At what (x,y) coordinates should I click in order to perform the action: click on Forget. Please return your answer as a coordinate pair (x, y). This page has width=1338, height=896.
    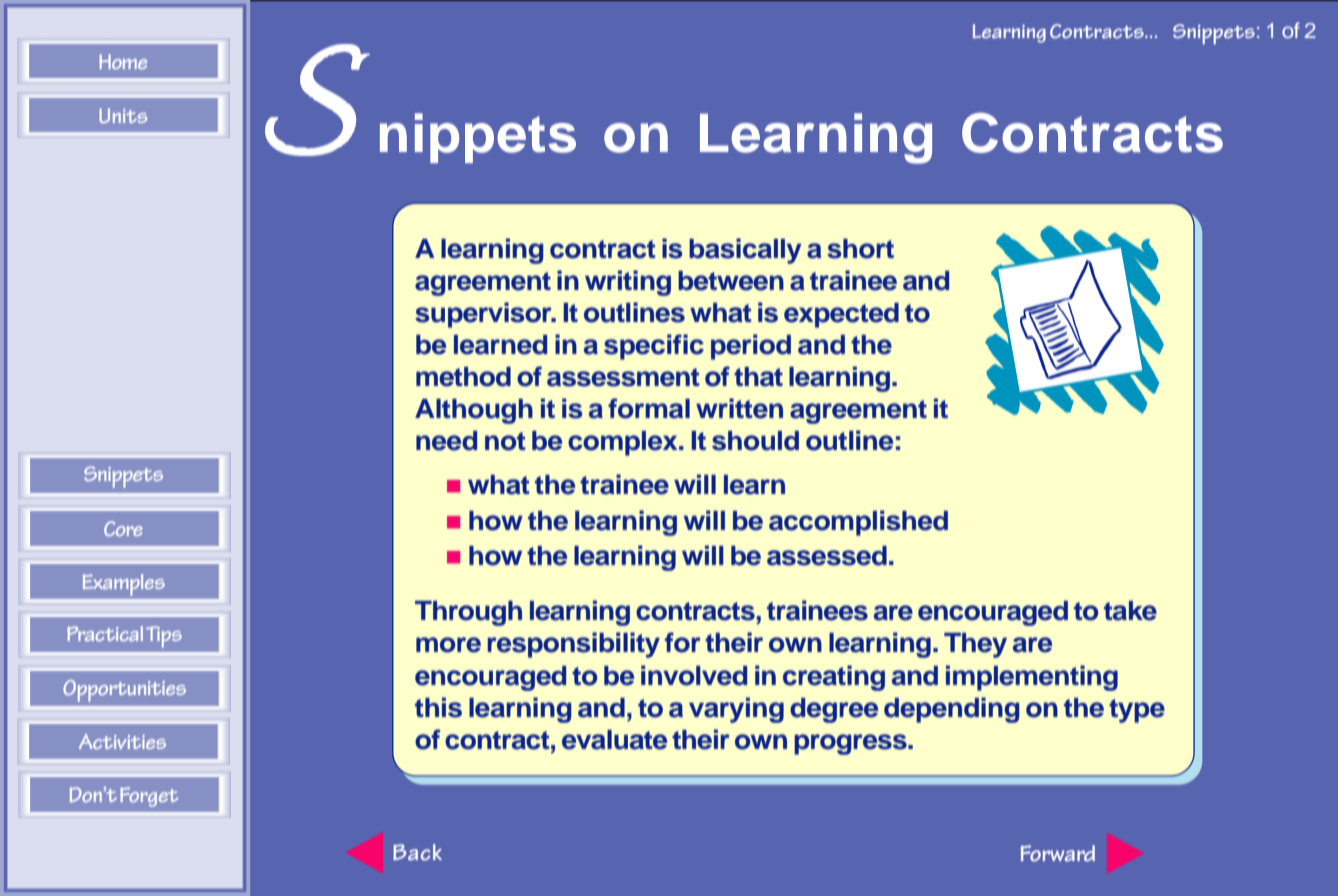
    Looking at the image, I should click on (149, 797).
